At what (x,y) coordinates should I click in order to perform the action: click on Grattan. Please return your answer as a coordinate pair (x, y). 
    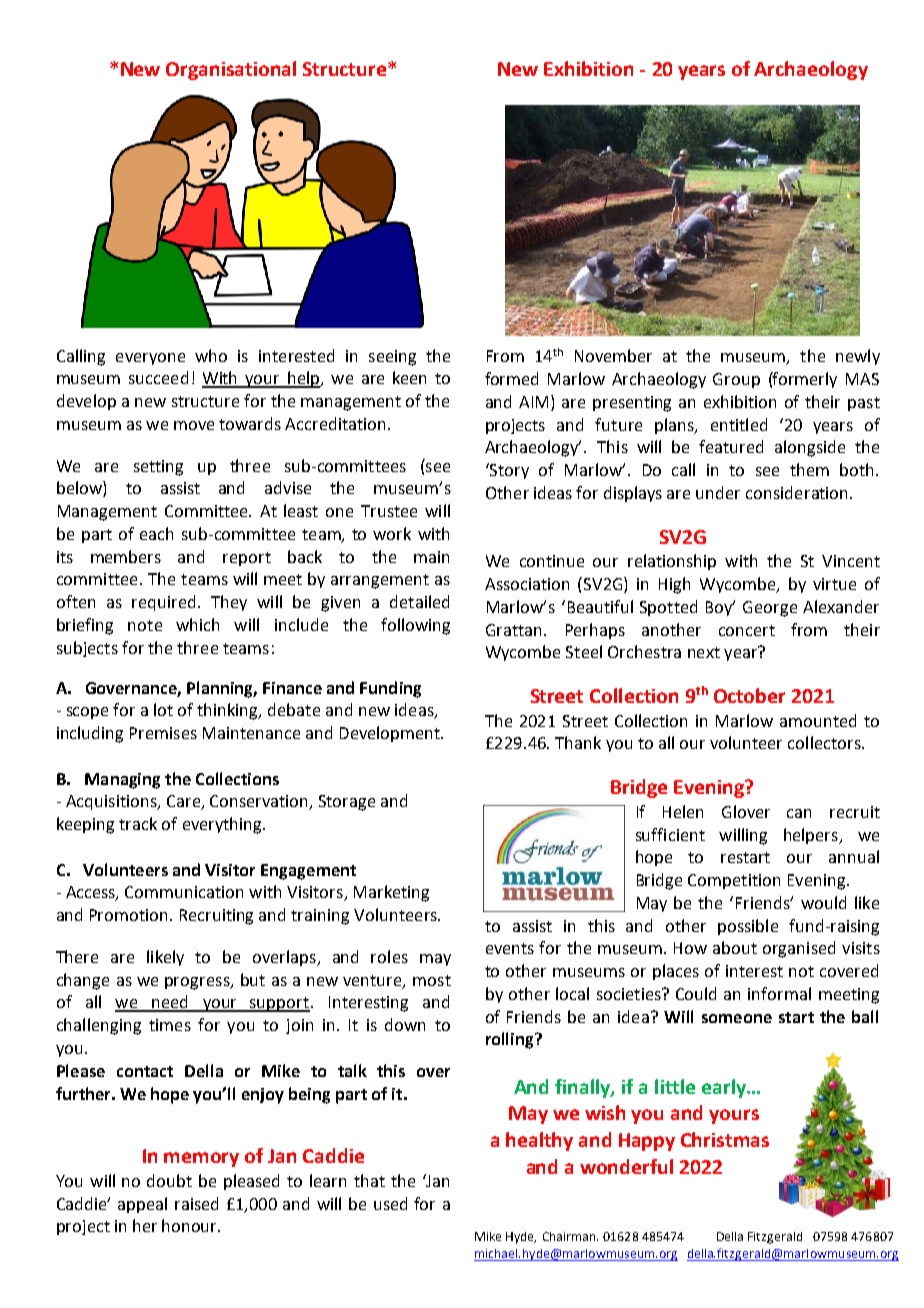
    Looking at the image, I should click on (513, 630).
